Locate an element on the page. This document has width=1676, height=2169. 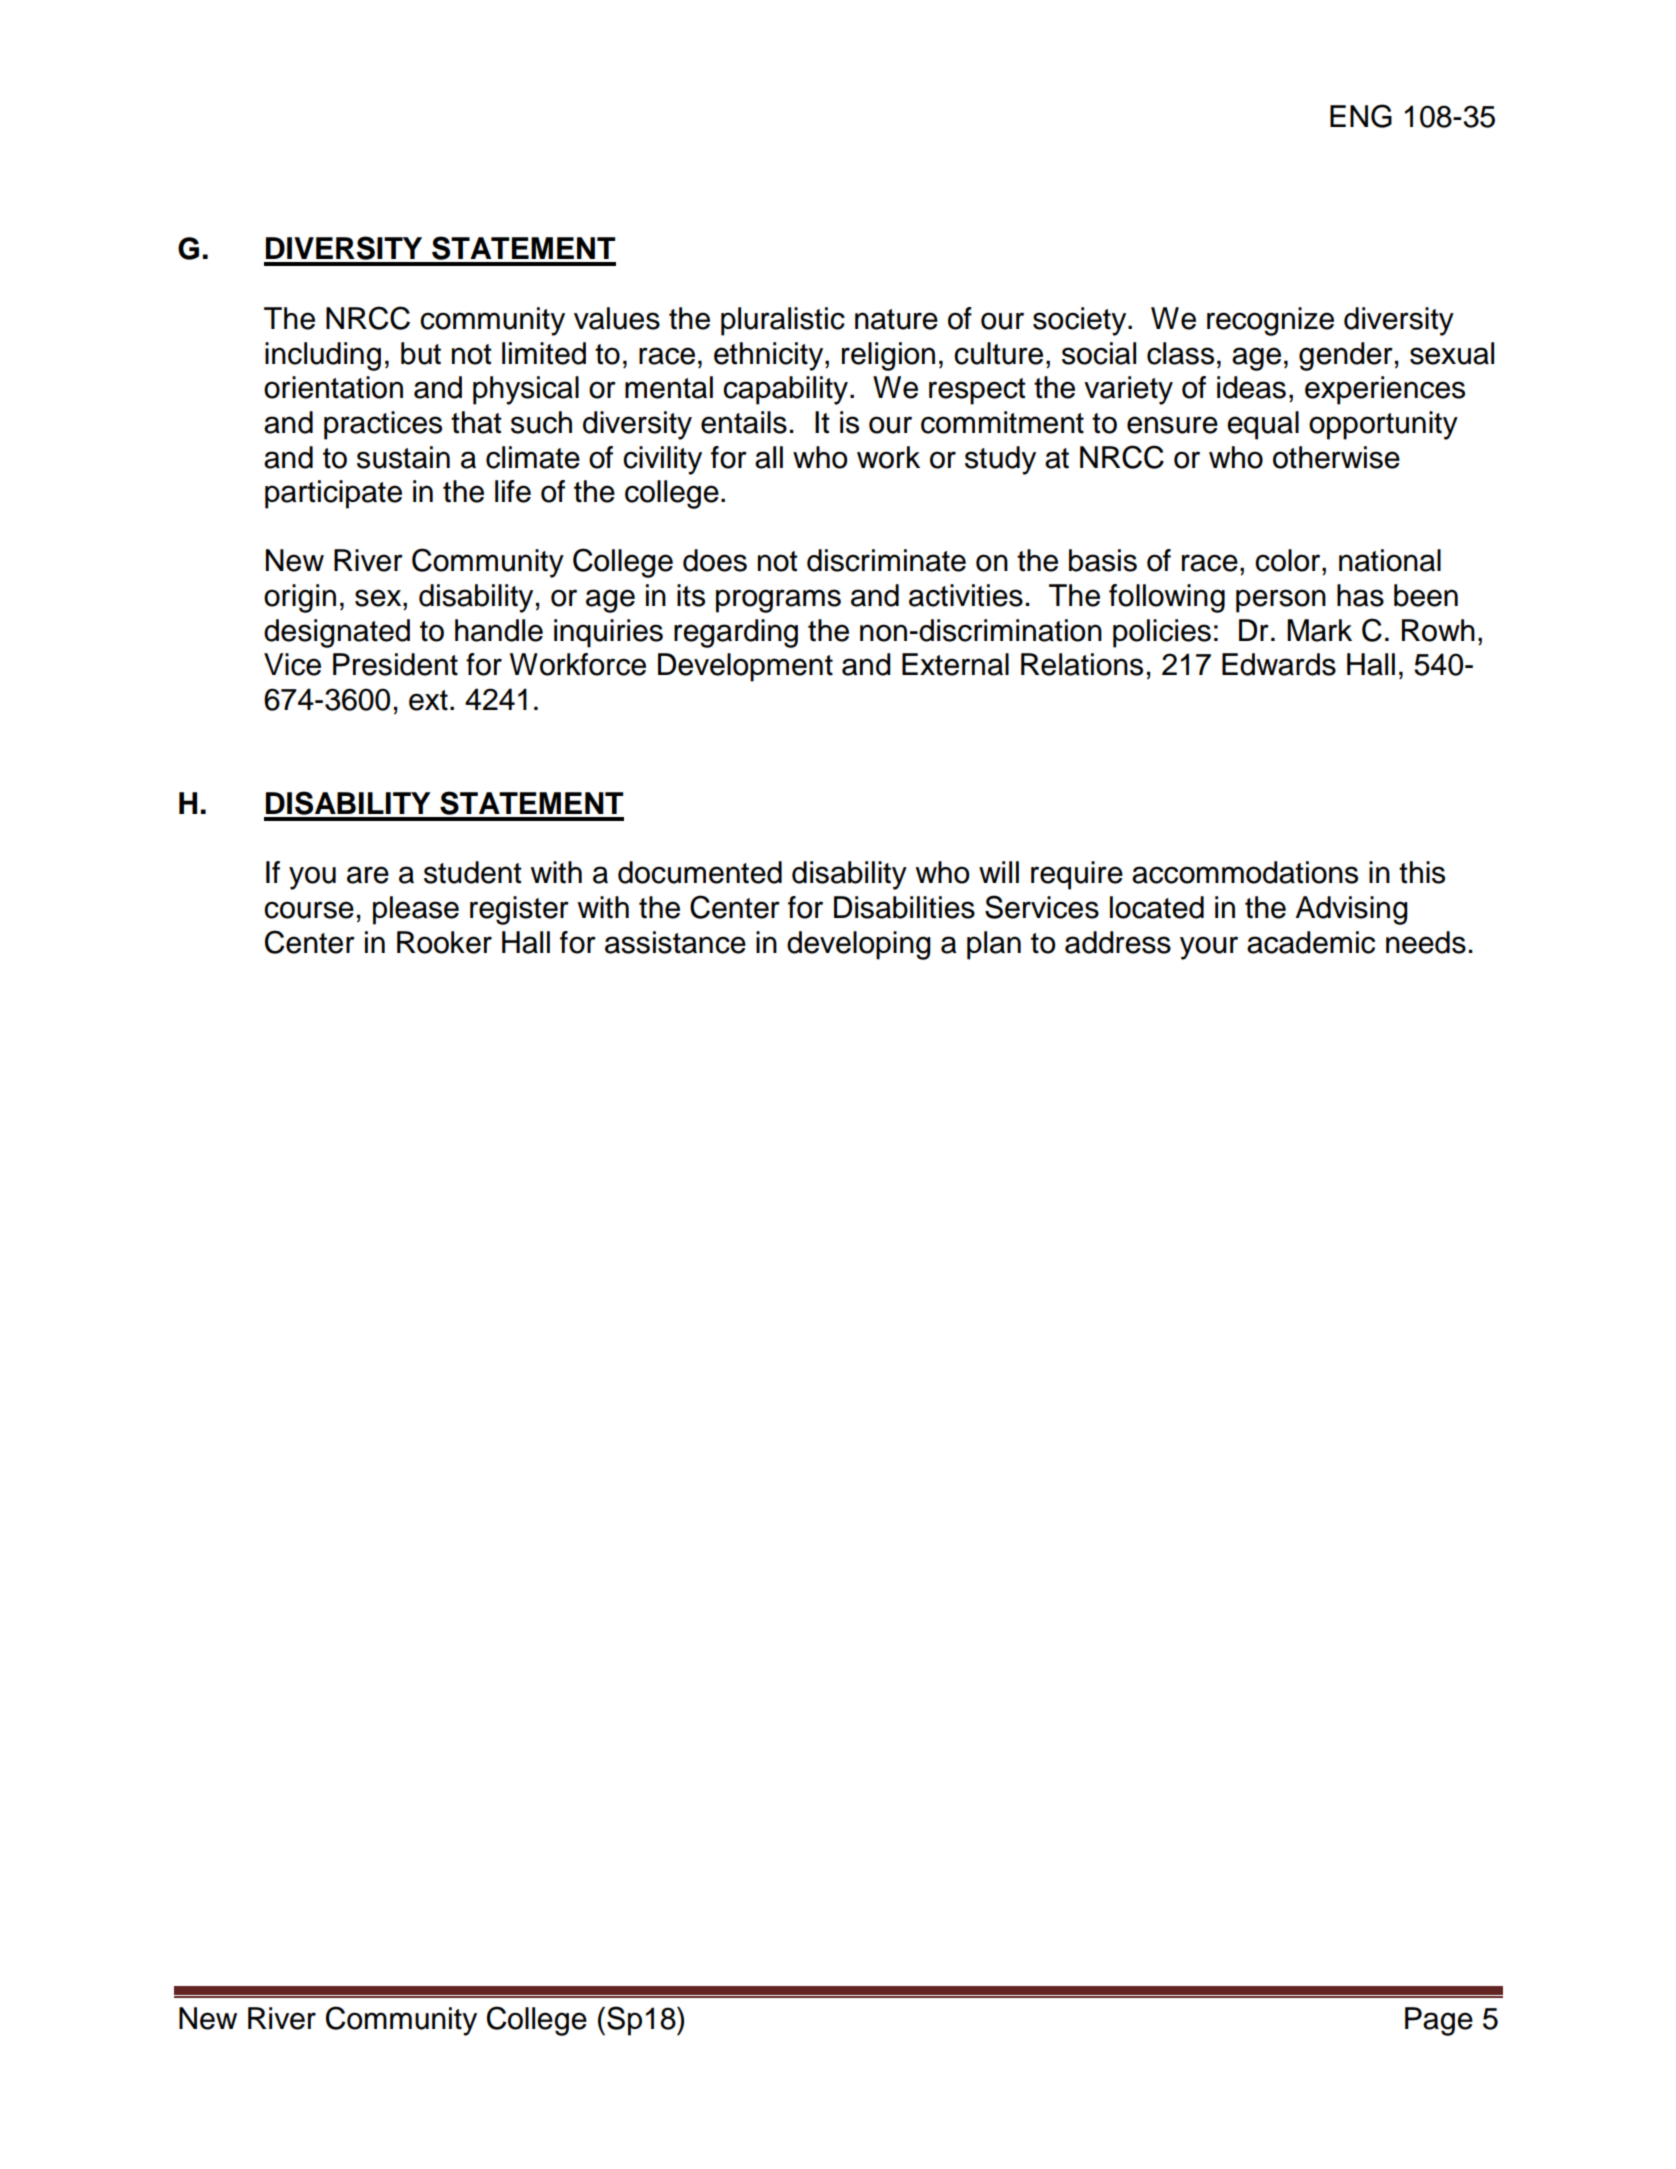
developing is located at coordinates (859, 945).
